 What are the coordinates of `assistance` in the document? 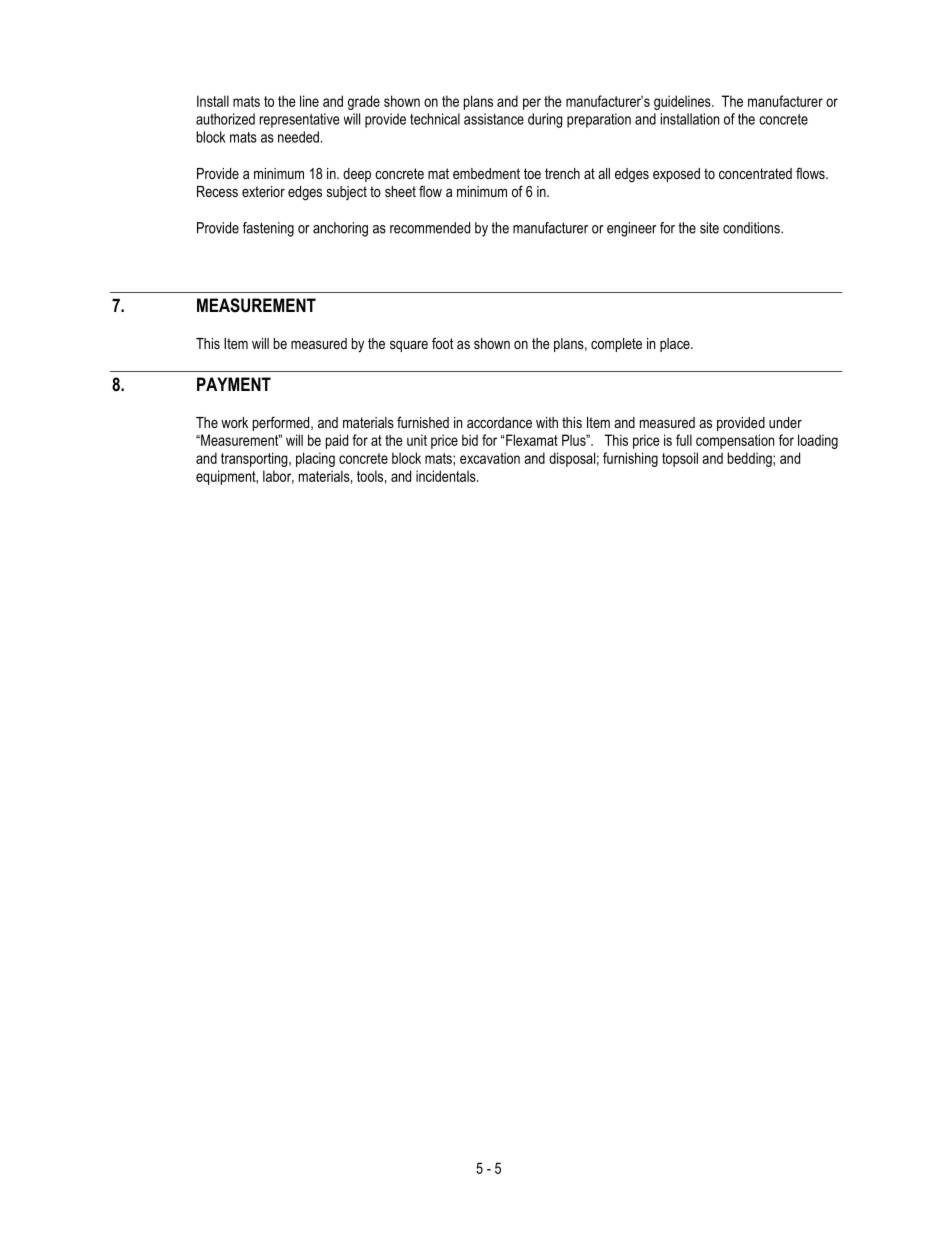 It's located at (494, 119).
